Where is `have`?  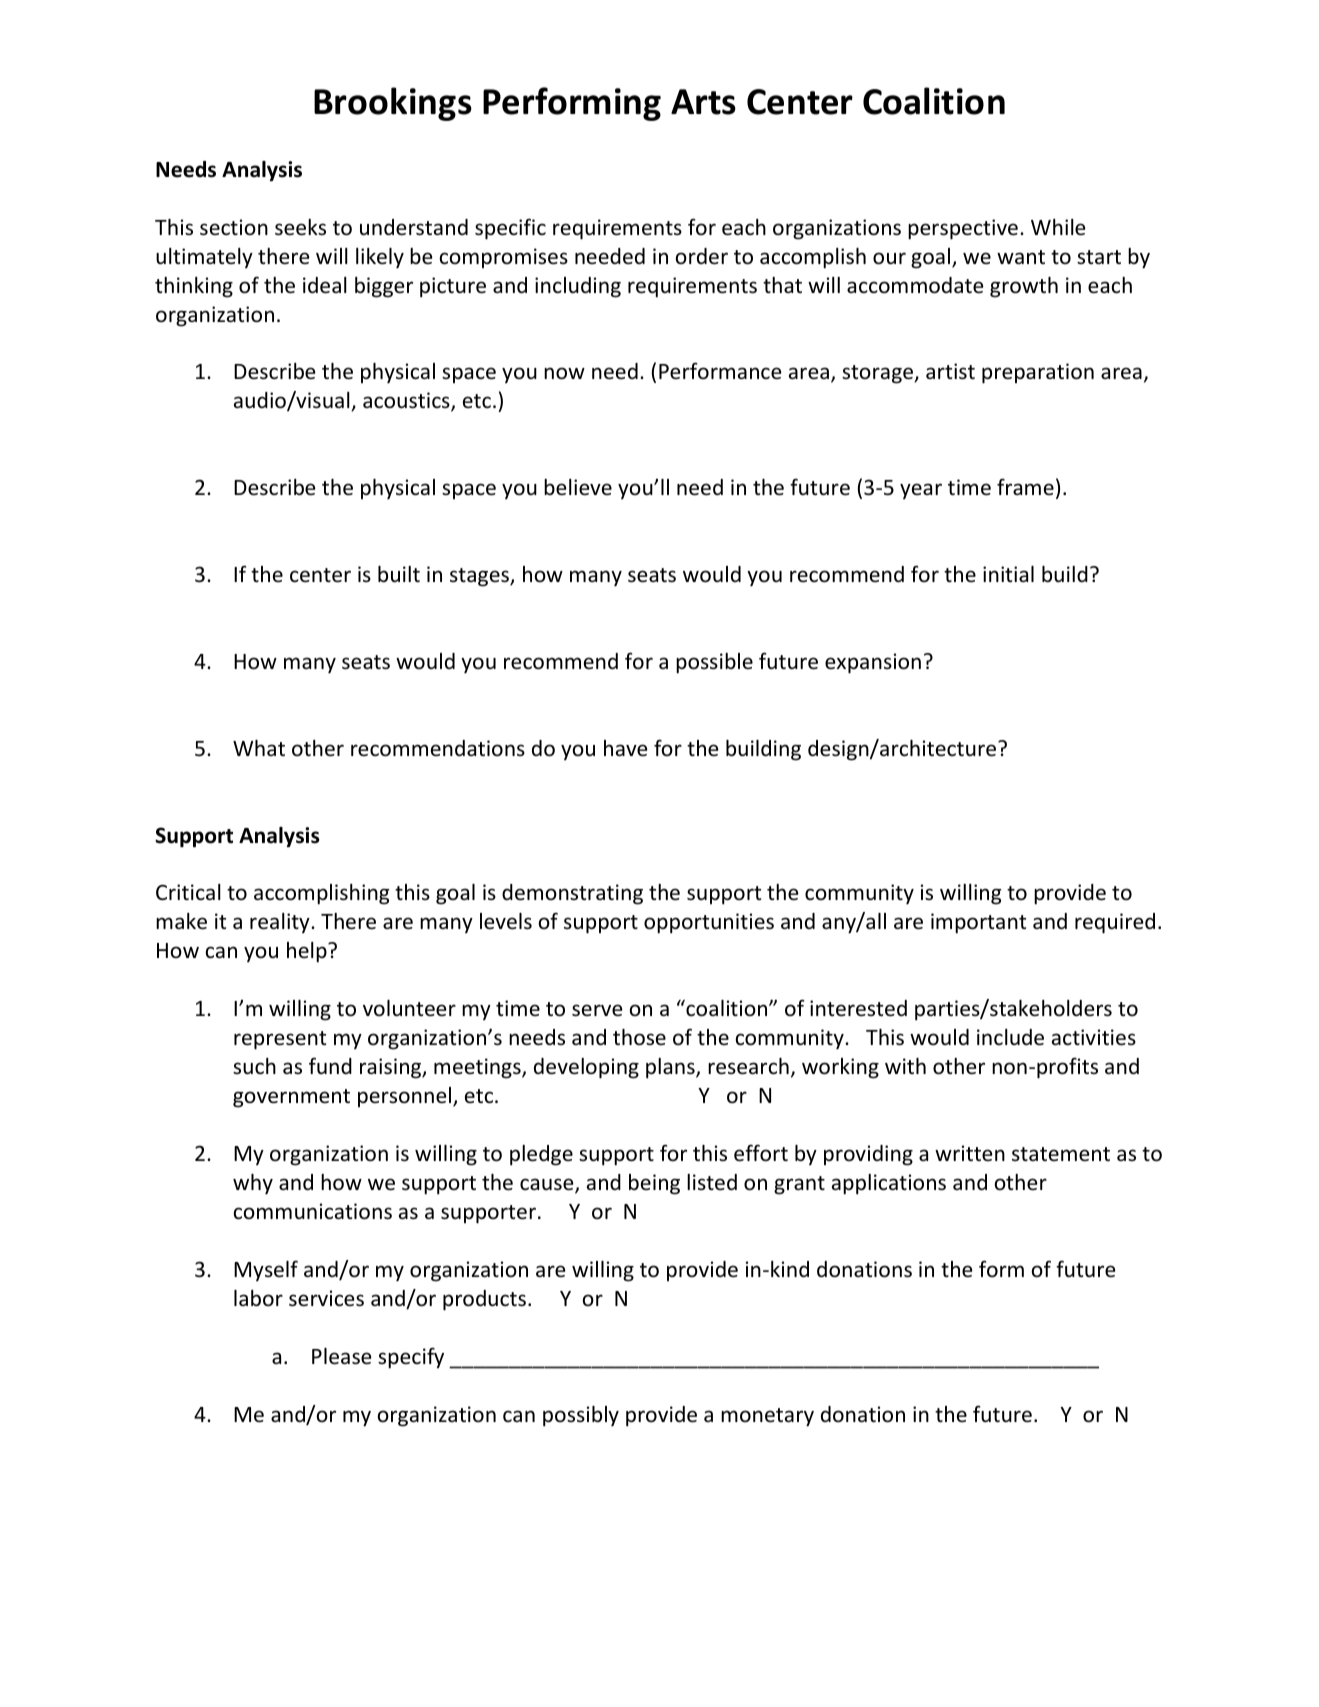 have is located at coordinates (625, 748).
